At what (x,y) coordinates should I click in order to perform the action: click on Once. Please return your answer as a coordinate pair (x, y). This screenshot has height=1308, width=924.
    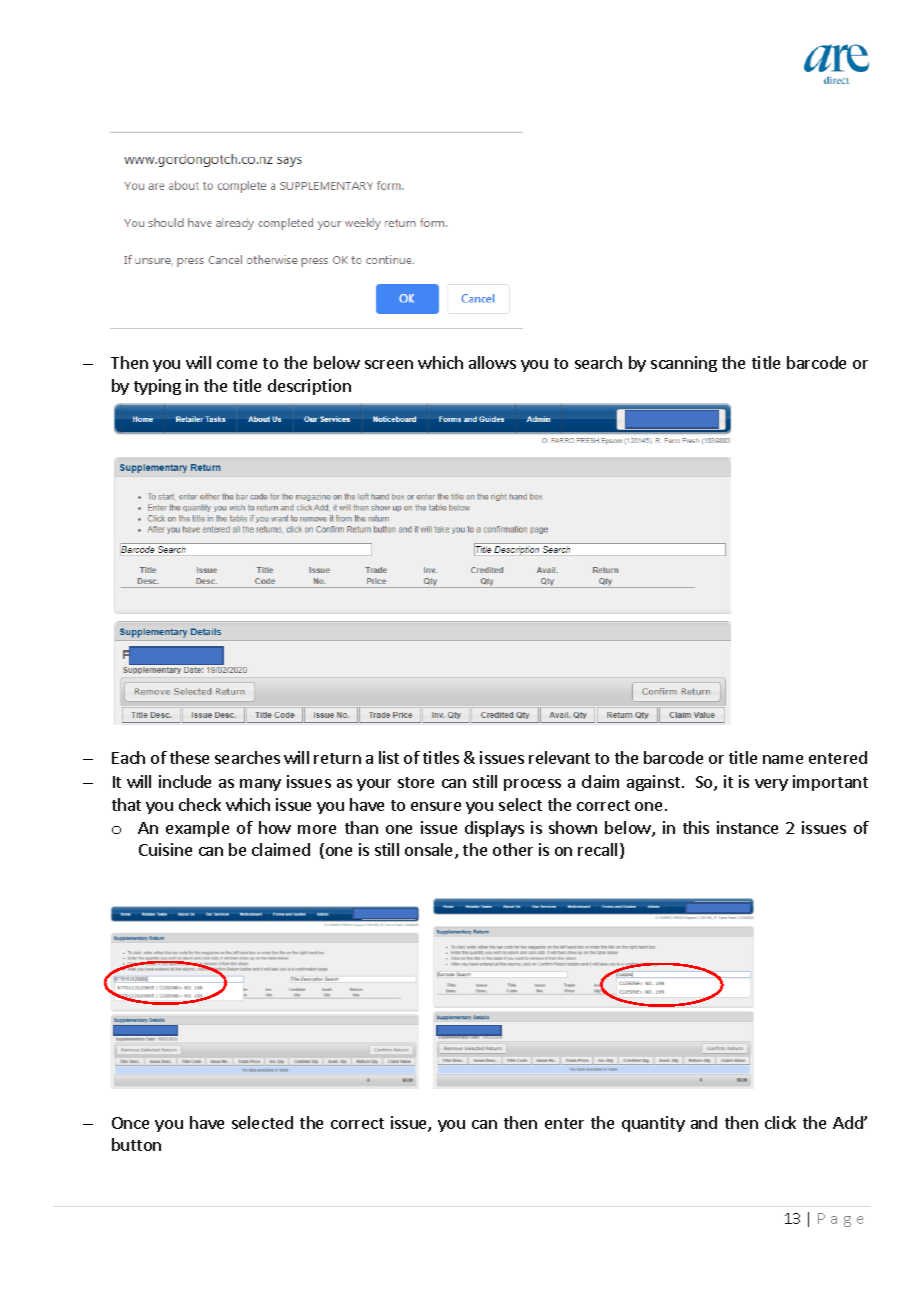
    Looking at the image, I should click on (130, 1123).
